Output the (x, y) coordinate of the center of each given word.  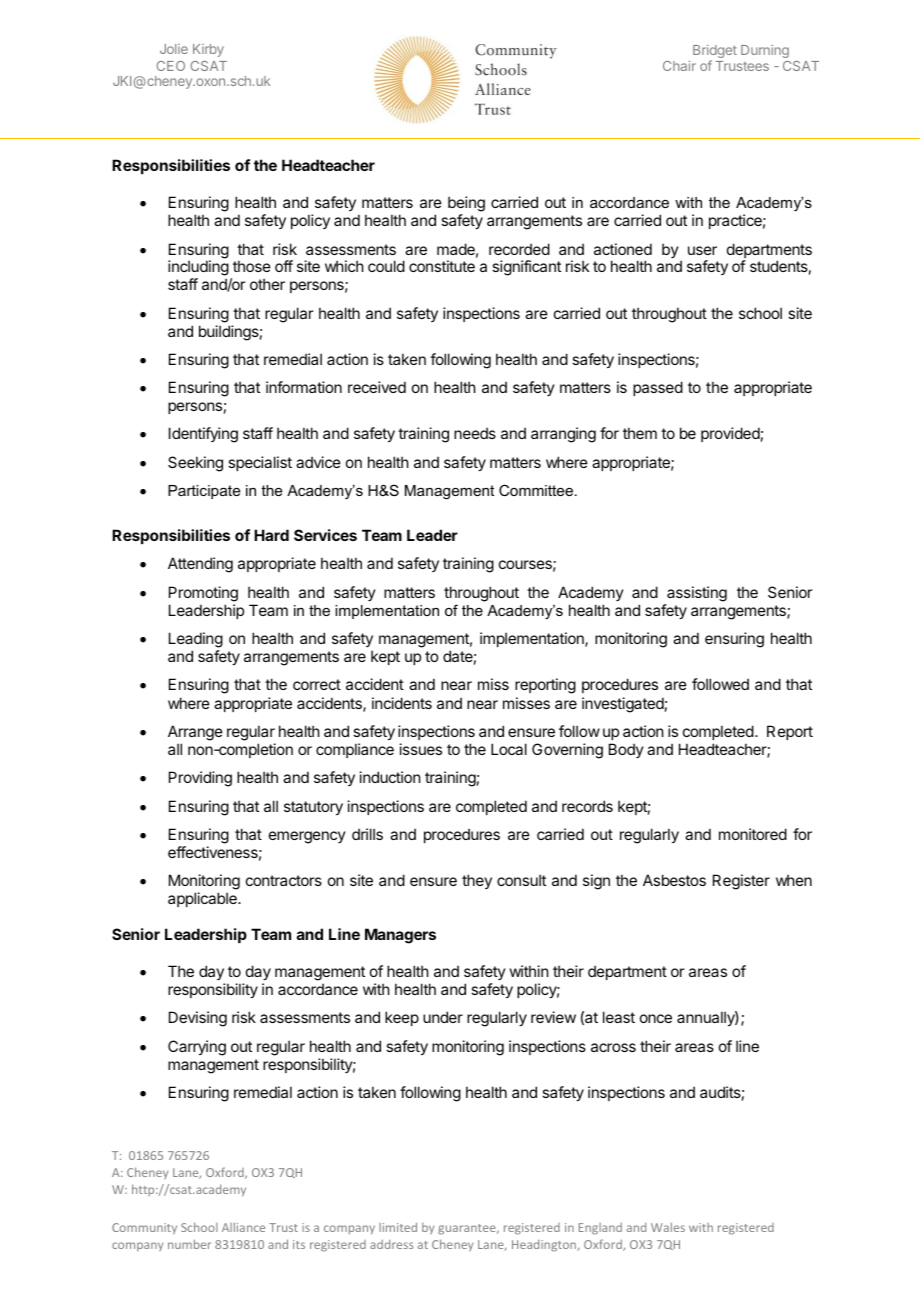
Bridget (715, 53)
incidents (402, 703)
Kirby (208, 50)
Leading (196, 641)
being (466, 205)
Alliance (243, 1227)
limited (398, 1227)
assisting (697, 594)
